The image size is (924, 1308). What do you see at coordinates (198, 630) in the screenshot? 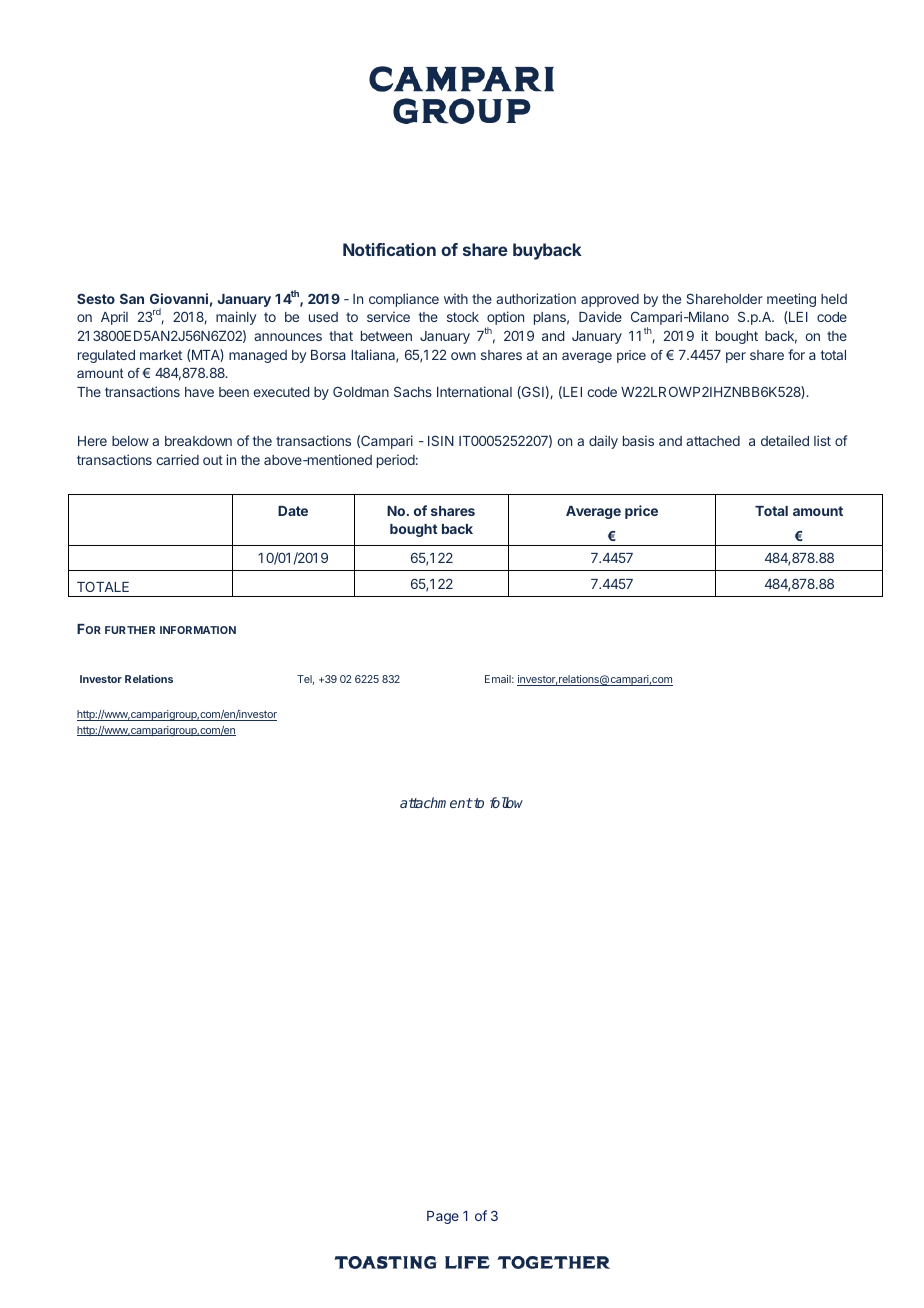
I see `INFORMATION` at bounding box center [198, 630].
